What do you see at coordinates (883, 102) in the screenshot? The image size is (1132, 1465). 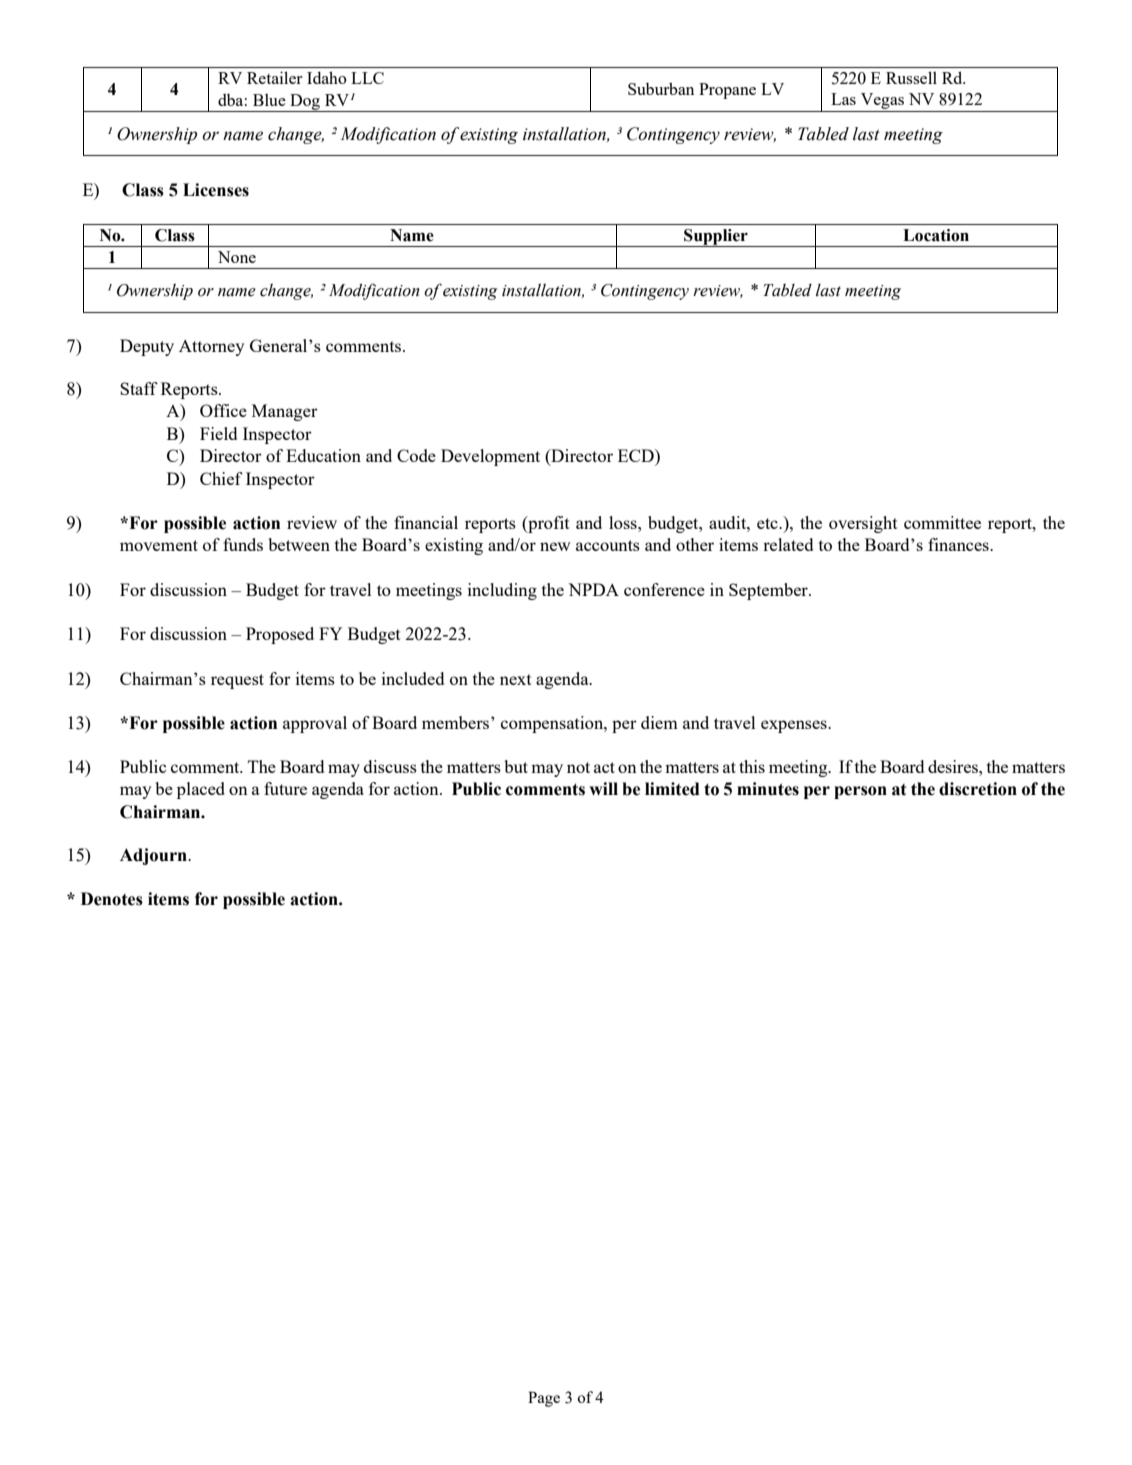 I see `Vegas` at bounding box center [883, 102].
